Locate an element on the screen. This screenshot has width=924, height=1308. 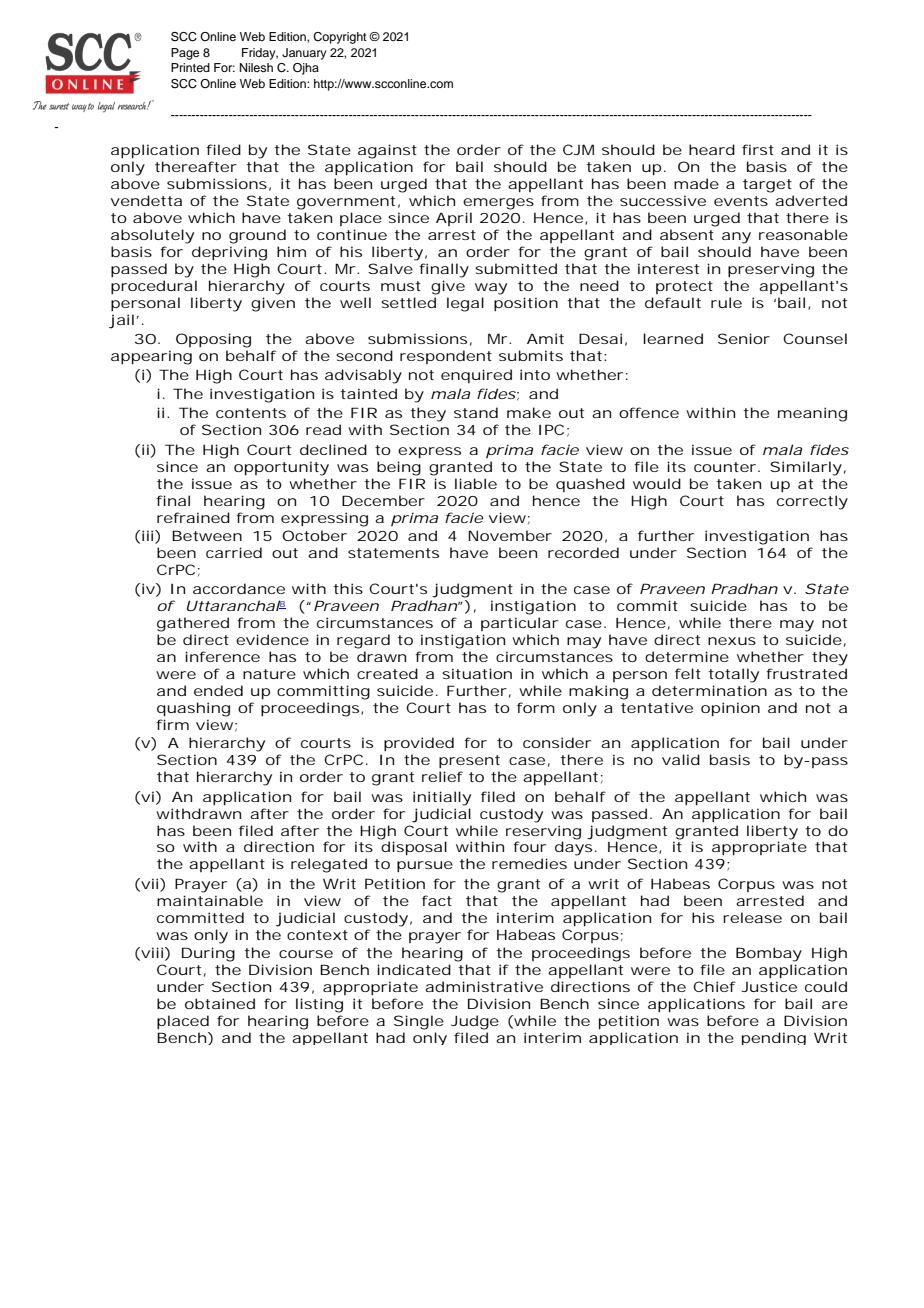
opinion is located at coordinates (730, 709).
